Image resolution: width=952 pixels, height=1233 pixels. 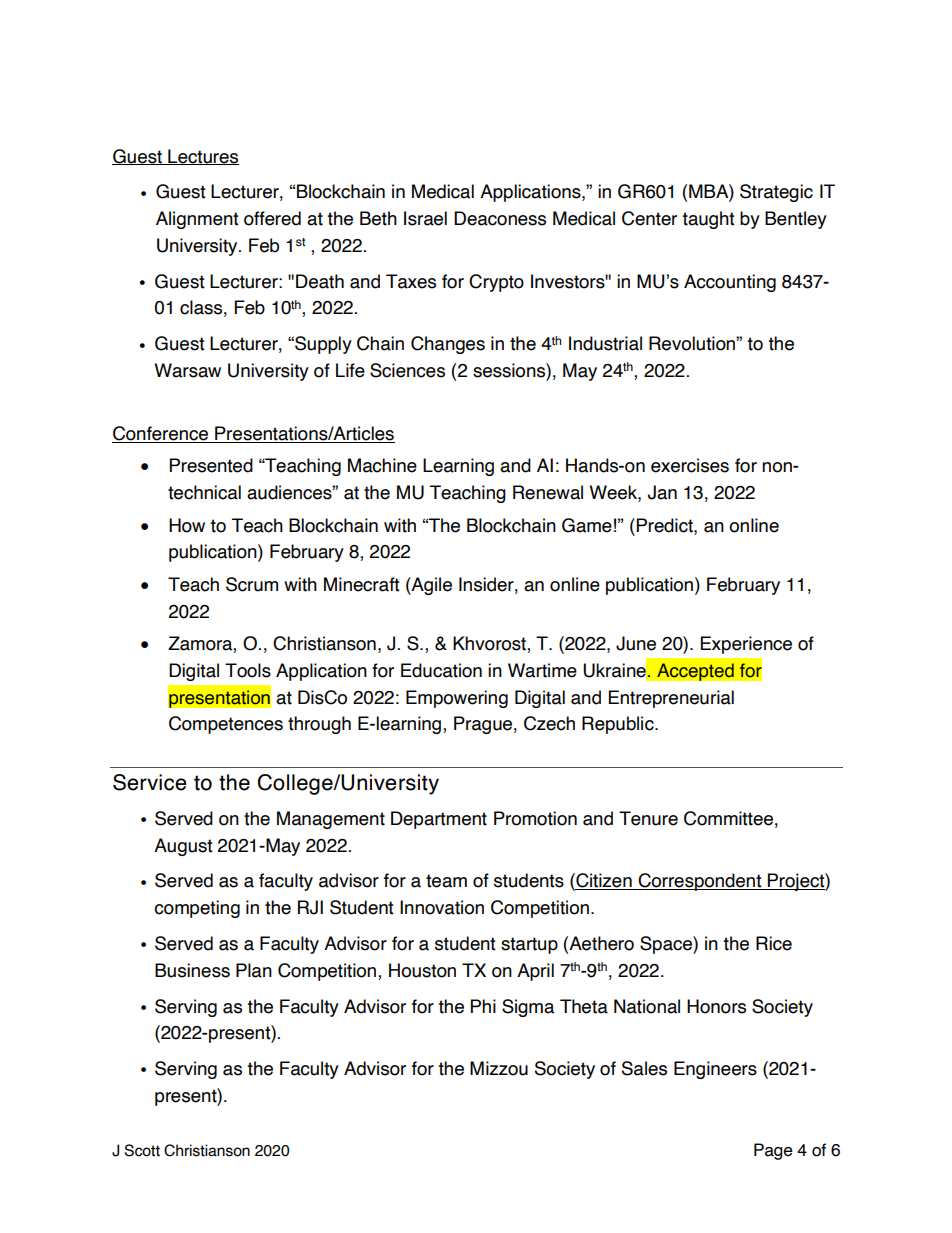 What do you see at coordinates (715, 1070) in the screenshot?
I see `Engineers` at bounding box center [715, 1070].
